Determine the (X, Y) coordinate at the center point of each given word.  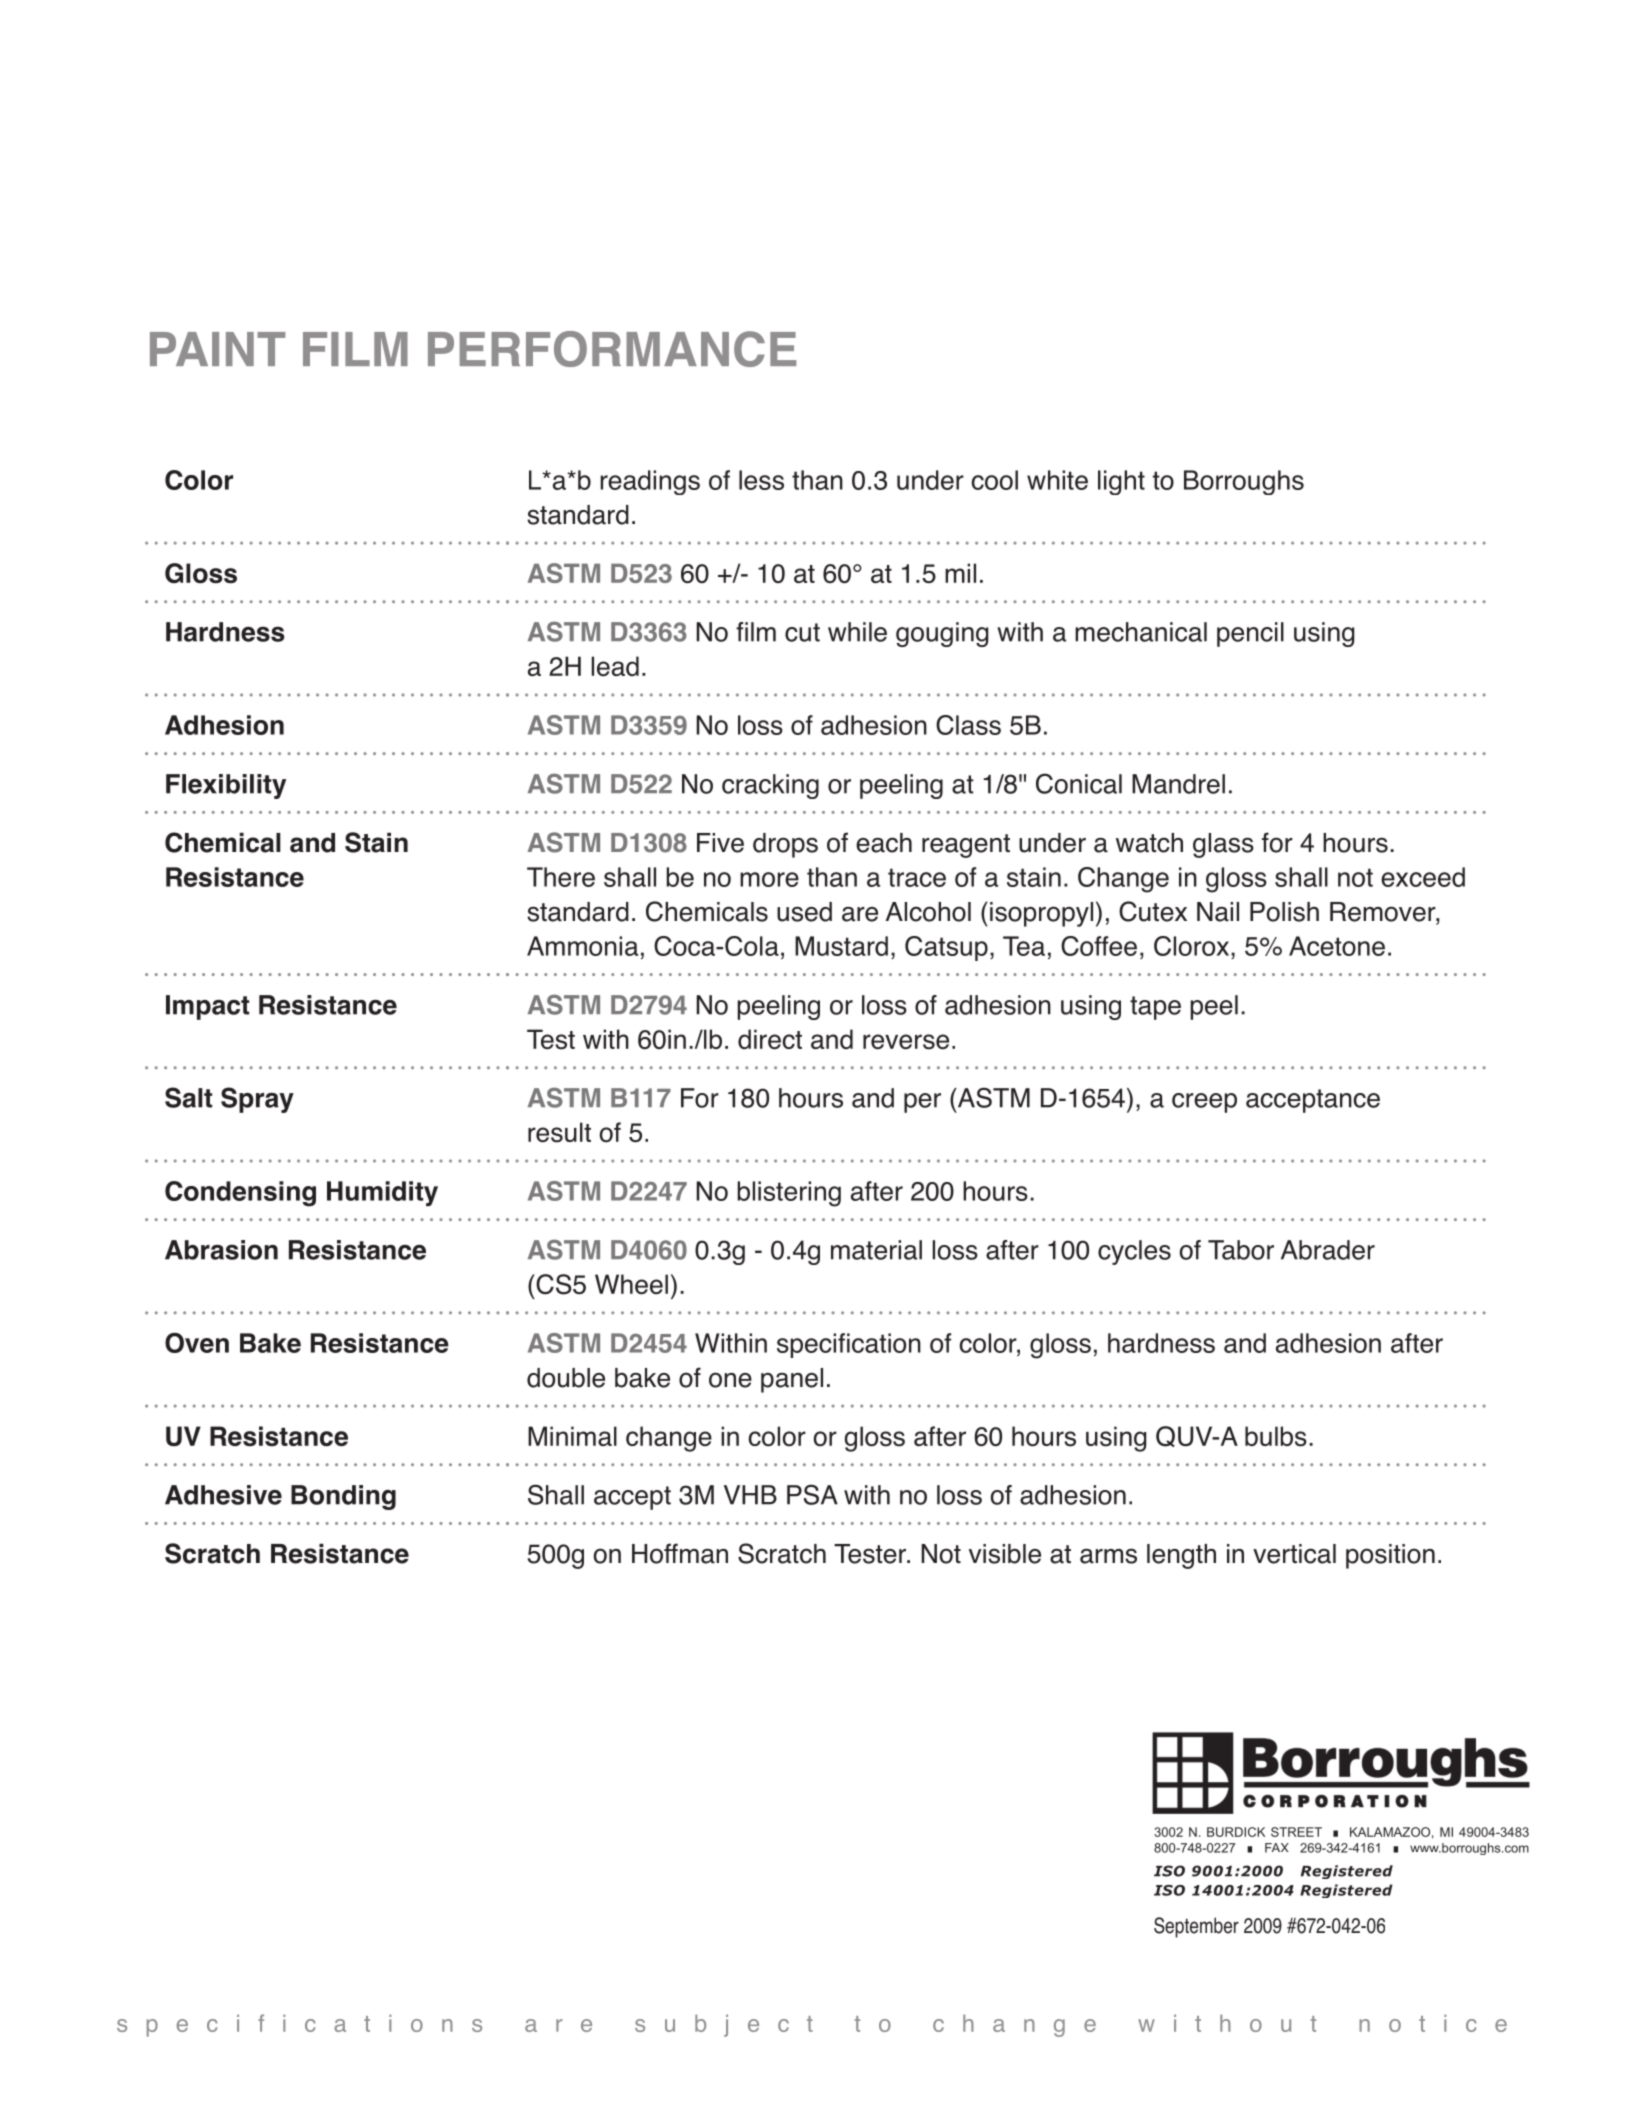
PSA (812, 1494)
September (1196, 1927)
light (1121, 482)
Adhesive (223, 1495)
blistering (789, 1194)
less (761, 480)
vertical (1294, 1554)
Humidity (382, 1193)
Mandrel (1178, 784)
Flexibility (226, 786)
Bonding (343, 1497)
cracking (770, 786)
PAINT (217, 349)
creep (1204, 1103)
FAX (1277, 1848)
